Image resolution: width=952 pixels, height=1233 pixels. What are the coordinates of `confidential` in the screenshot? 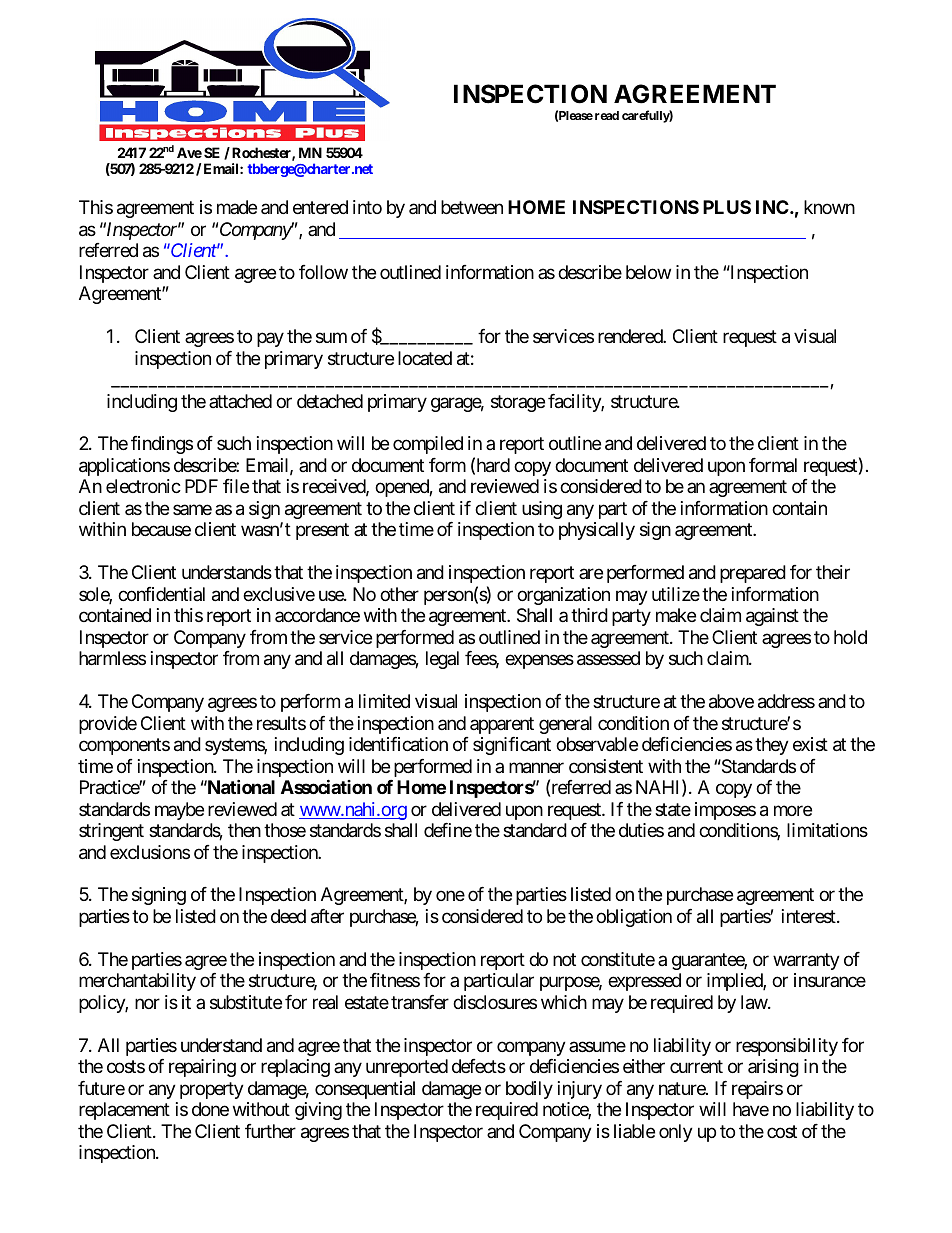 It's located at (161, 594).
